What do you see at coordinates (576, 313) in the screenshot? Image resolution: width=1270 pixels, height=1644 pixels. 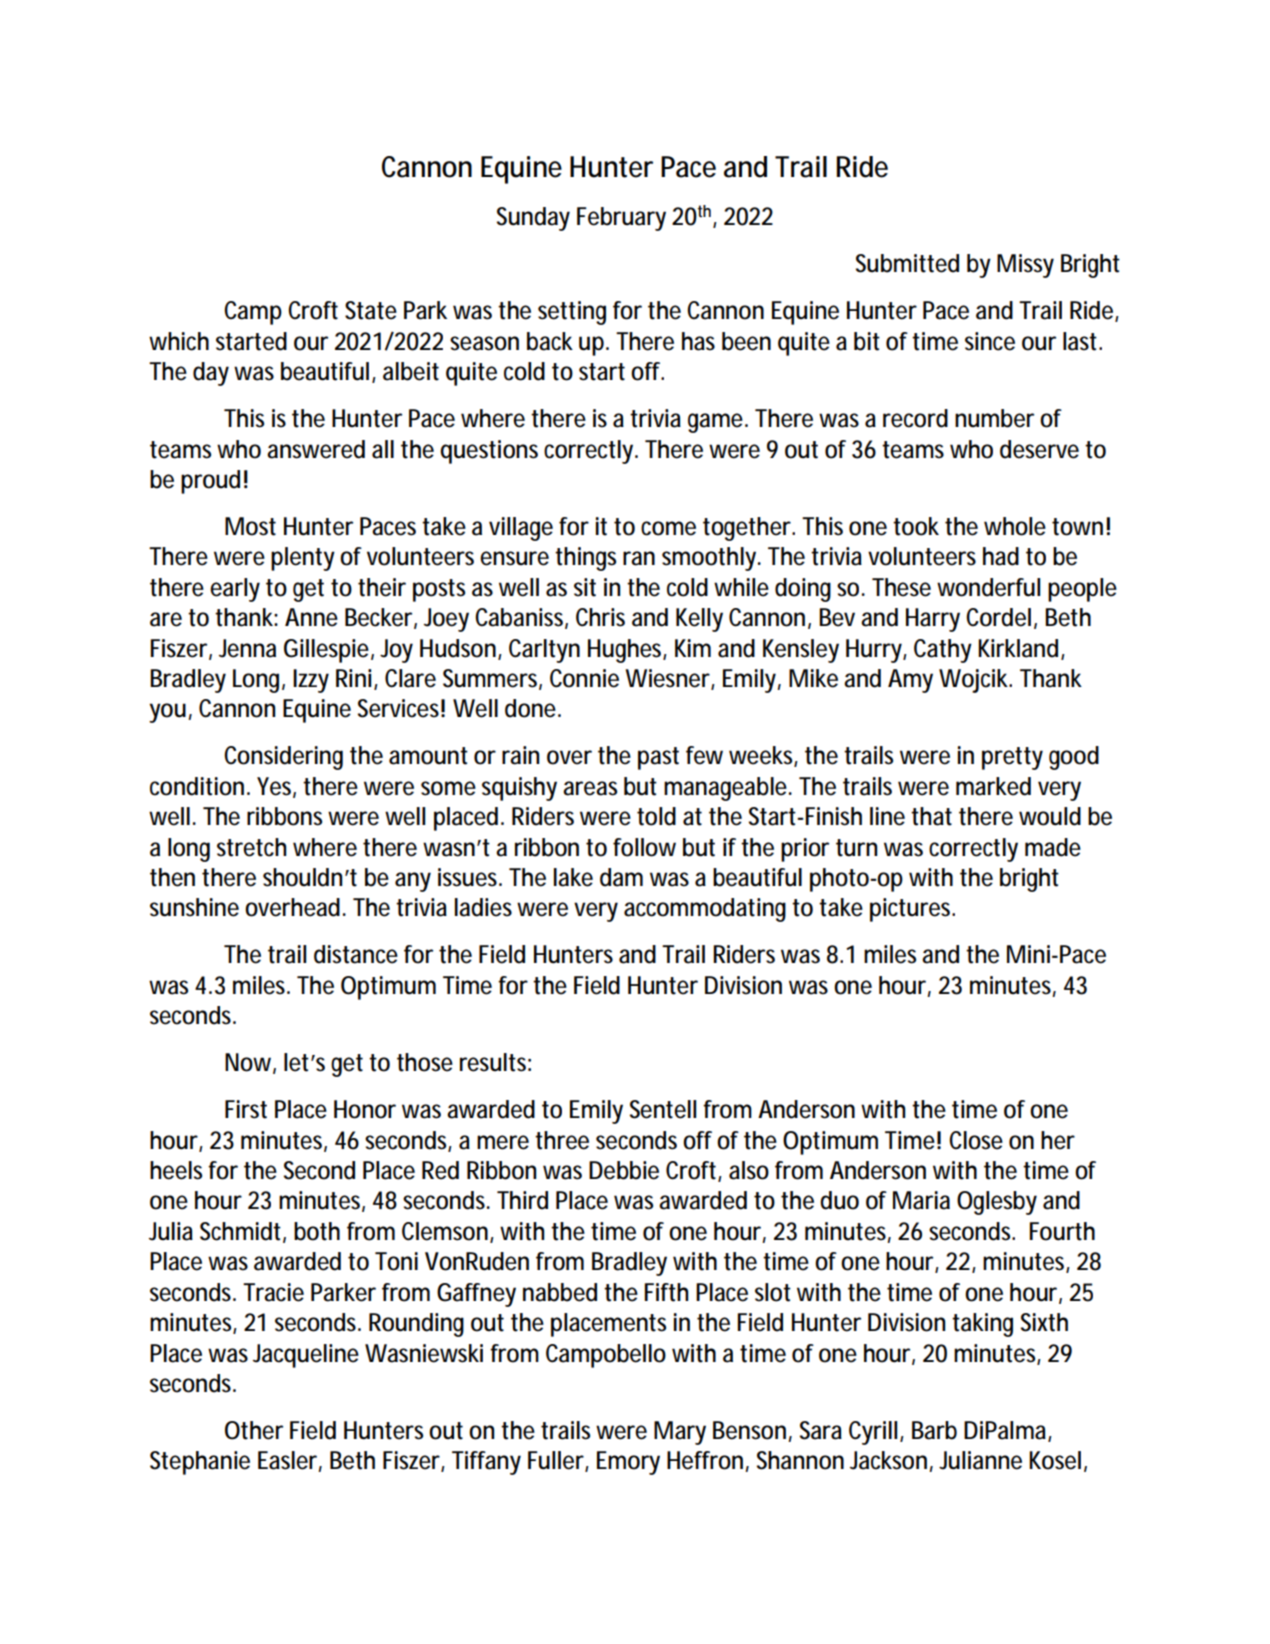 I see `setting` at bounding box center [576, 313].
